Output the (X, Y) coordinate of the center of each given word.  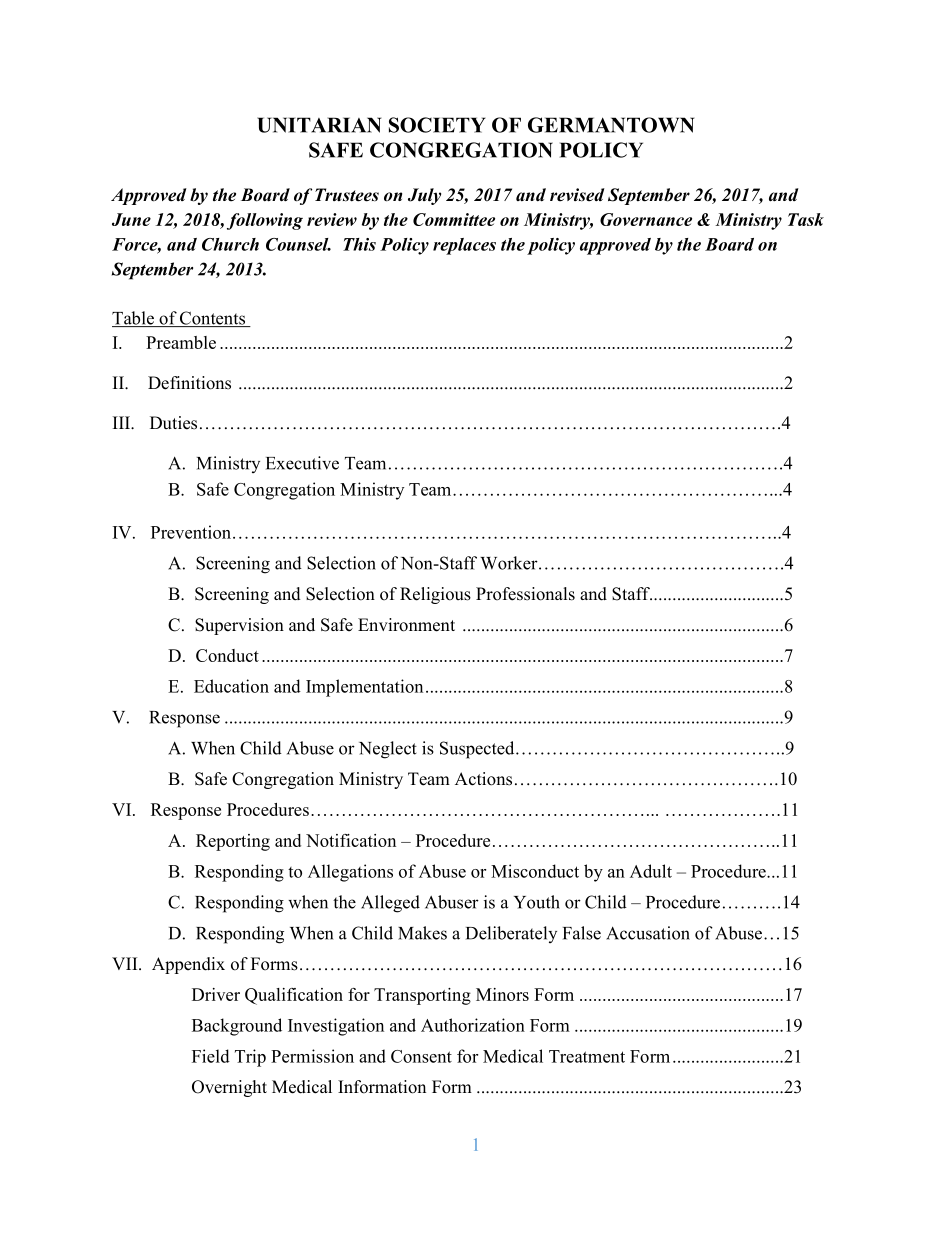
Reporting (233, 842)
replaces (464, 246)
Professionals (525, 594)
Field (211, 1056)
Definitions (189, 383)
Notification (351, 840)
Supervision (239, 626)
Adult (651, 871)
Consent (421, 1056)
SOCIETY (437, 125)
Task (806, 219)
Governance (646, 219)
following (265, 221)
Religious (435, 595)
